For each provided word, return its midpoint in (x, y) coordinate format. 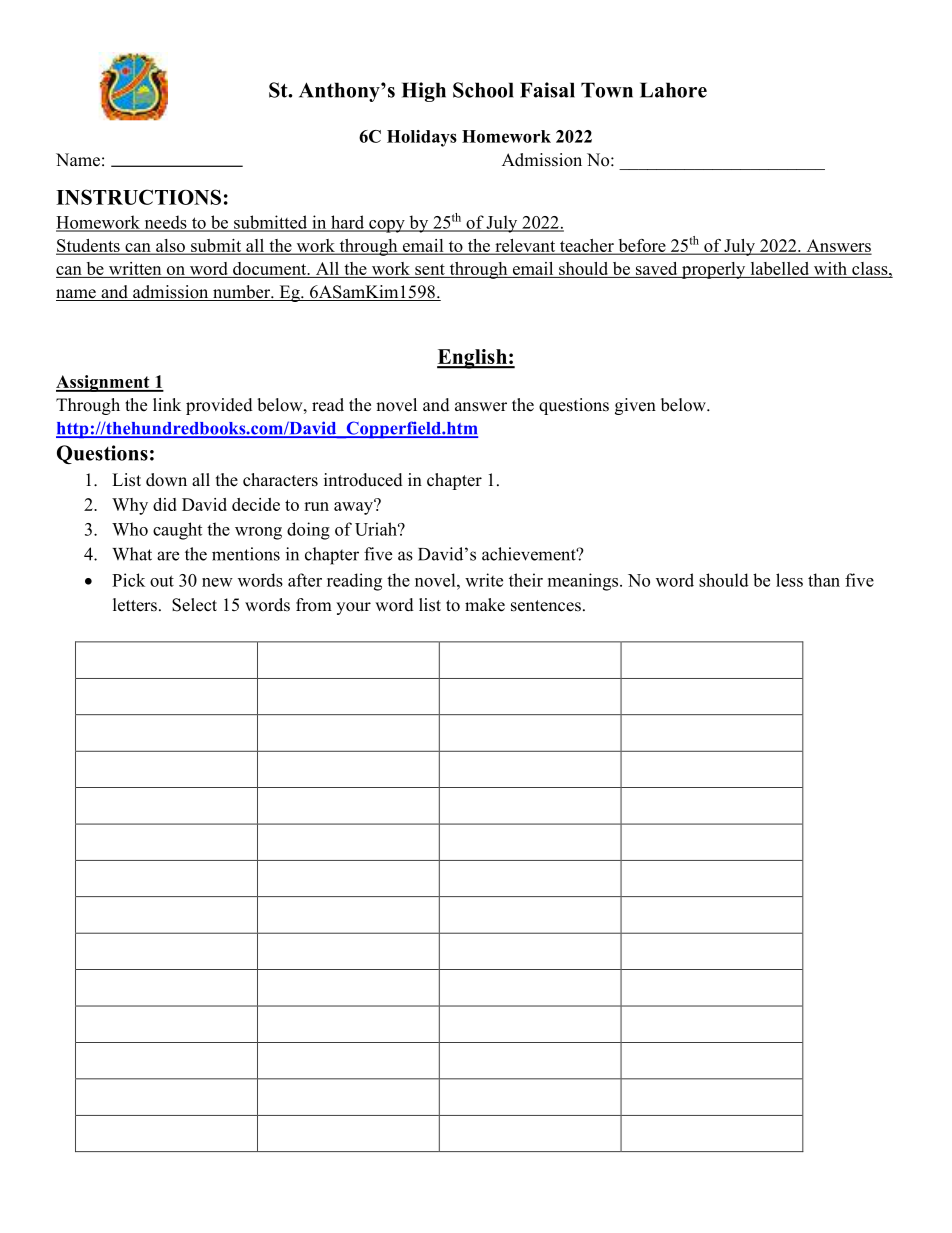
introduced (363, 480)
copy (387, 226)
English (473, 359)
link (167, 404)
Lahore (673, 90)
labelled (780, 270)
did (165, 504)
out (162, 581)
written (135, 270)
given (635, 406)
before (642, 246)
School (483, 90)
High (424, 92)
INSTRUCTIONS (138, 197)
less (789, 580)
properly (714, 270)
